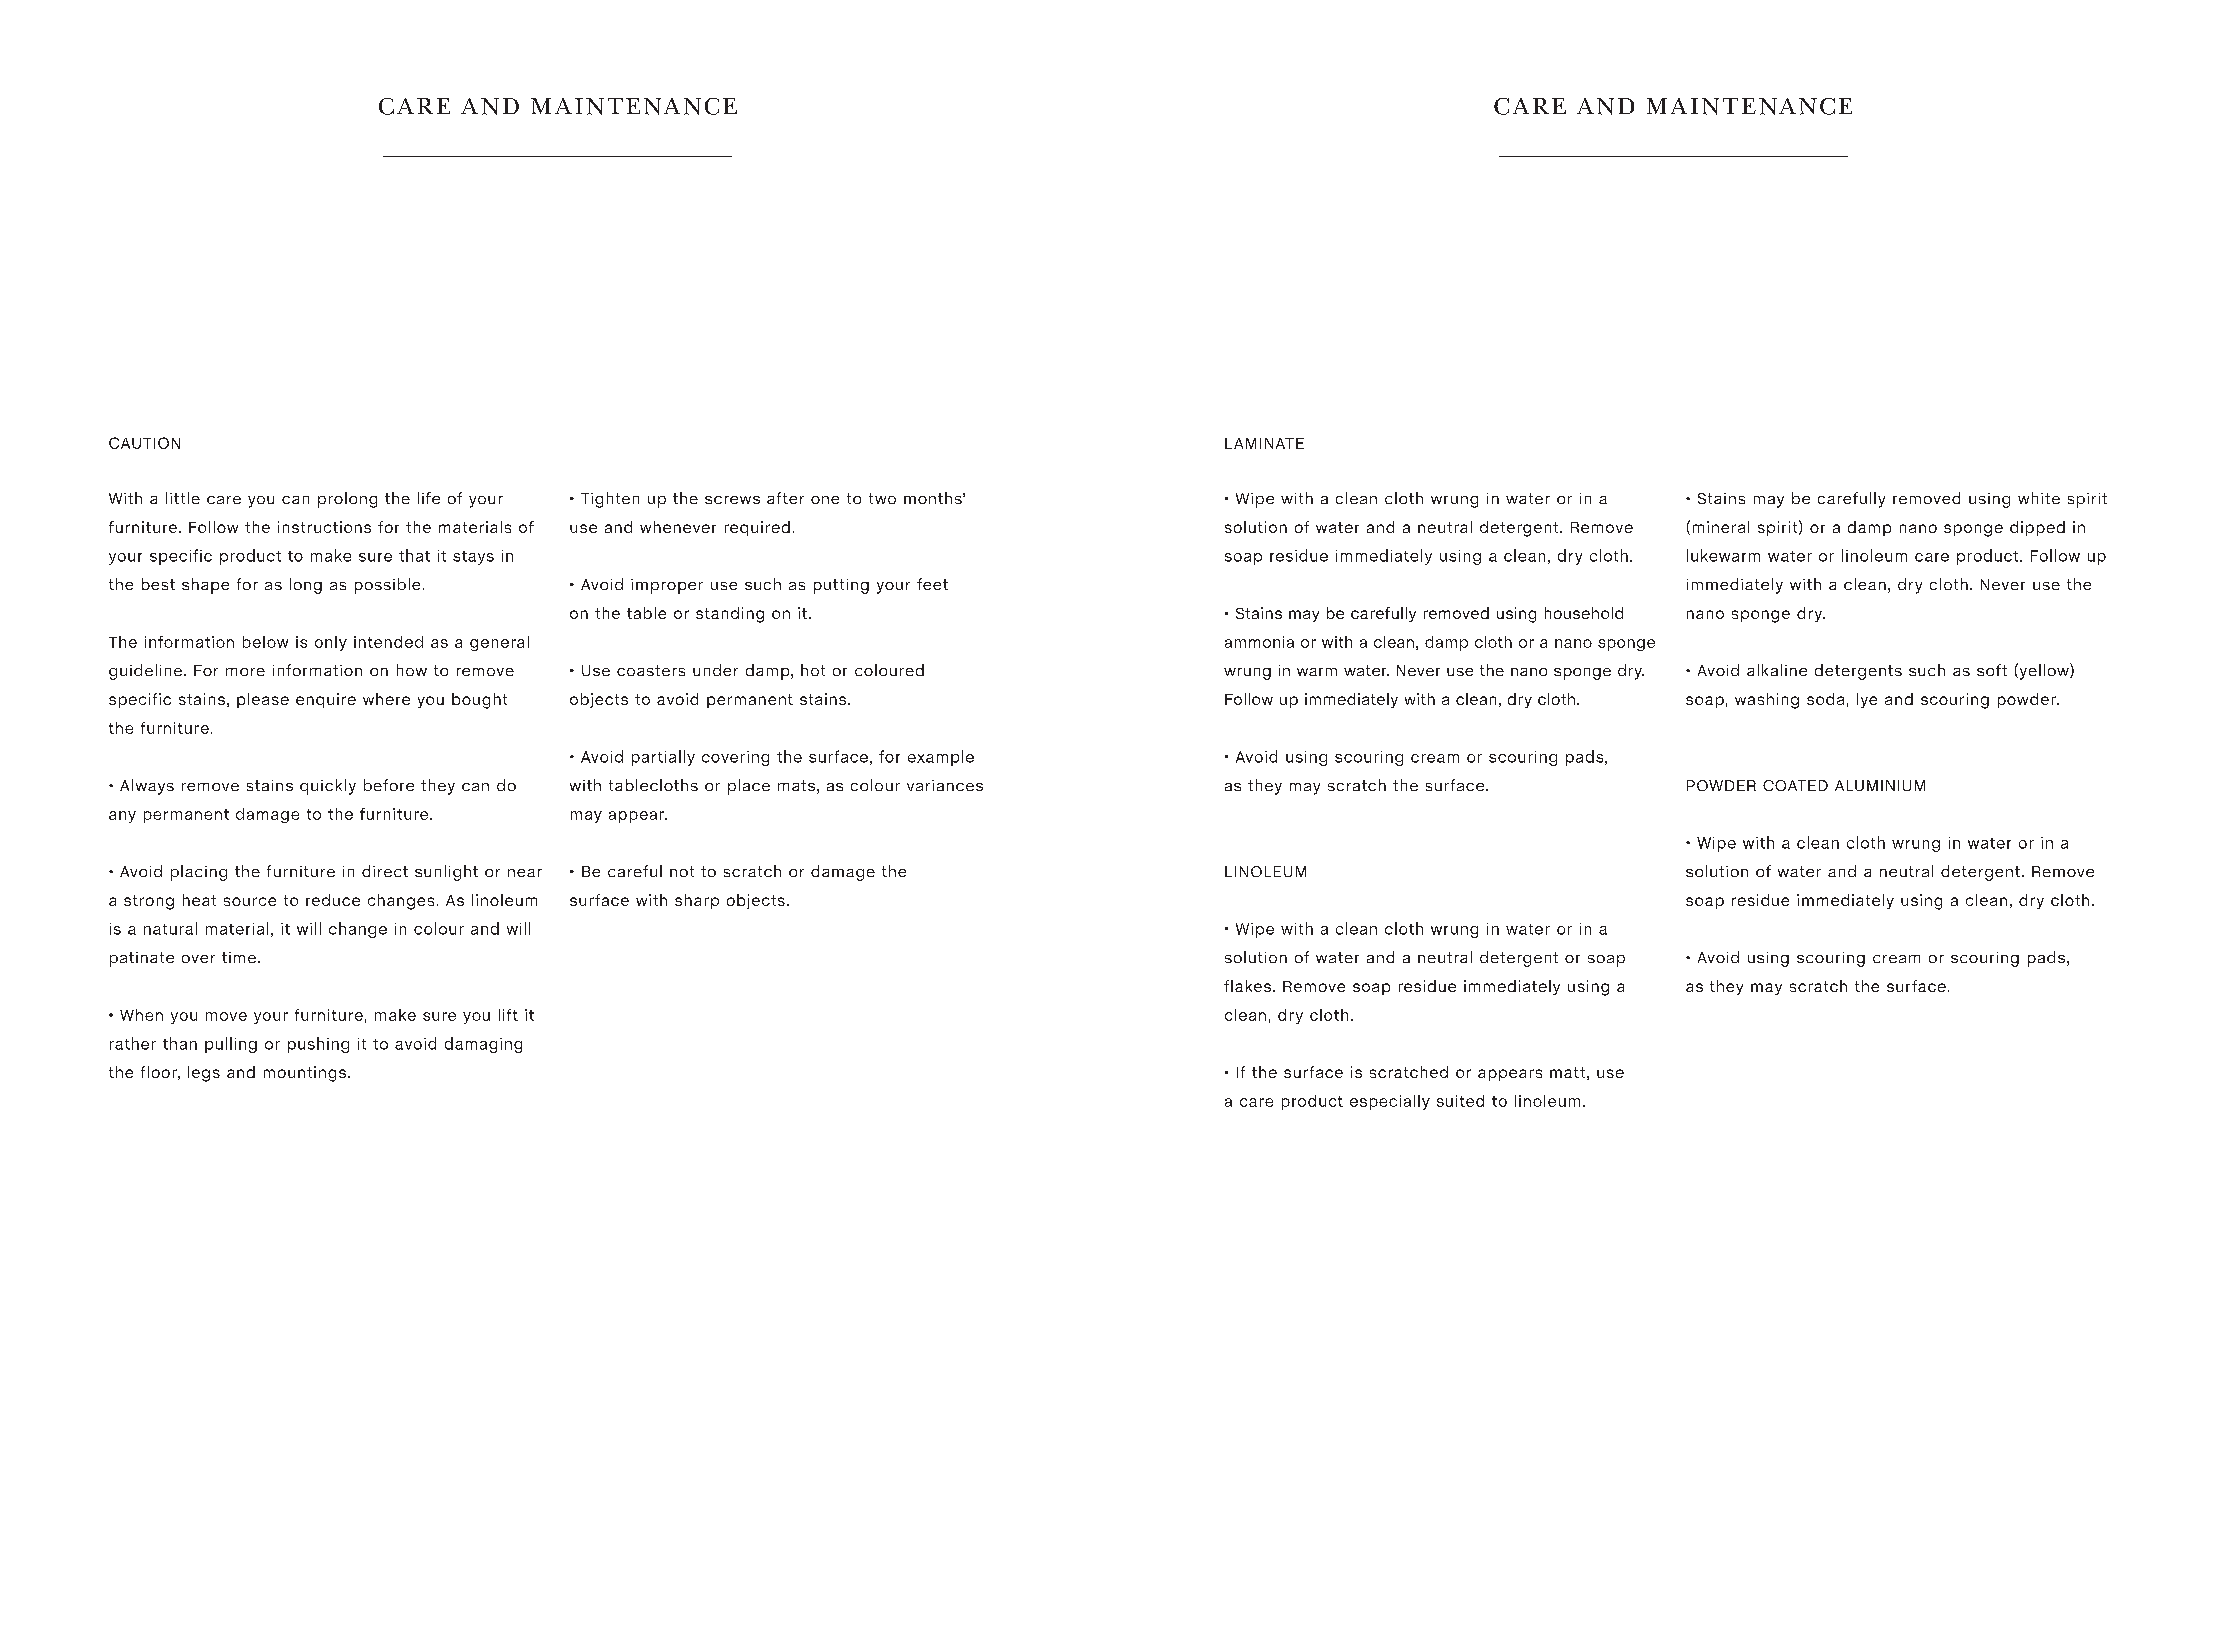  I want to click on especially, so click(1390, 1102).
